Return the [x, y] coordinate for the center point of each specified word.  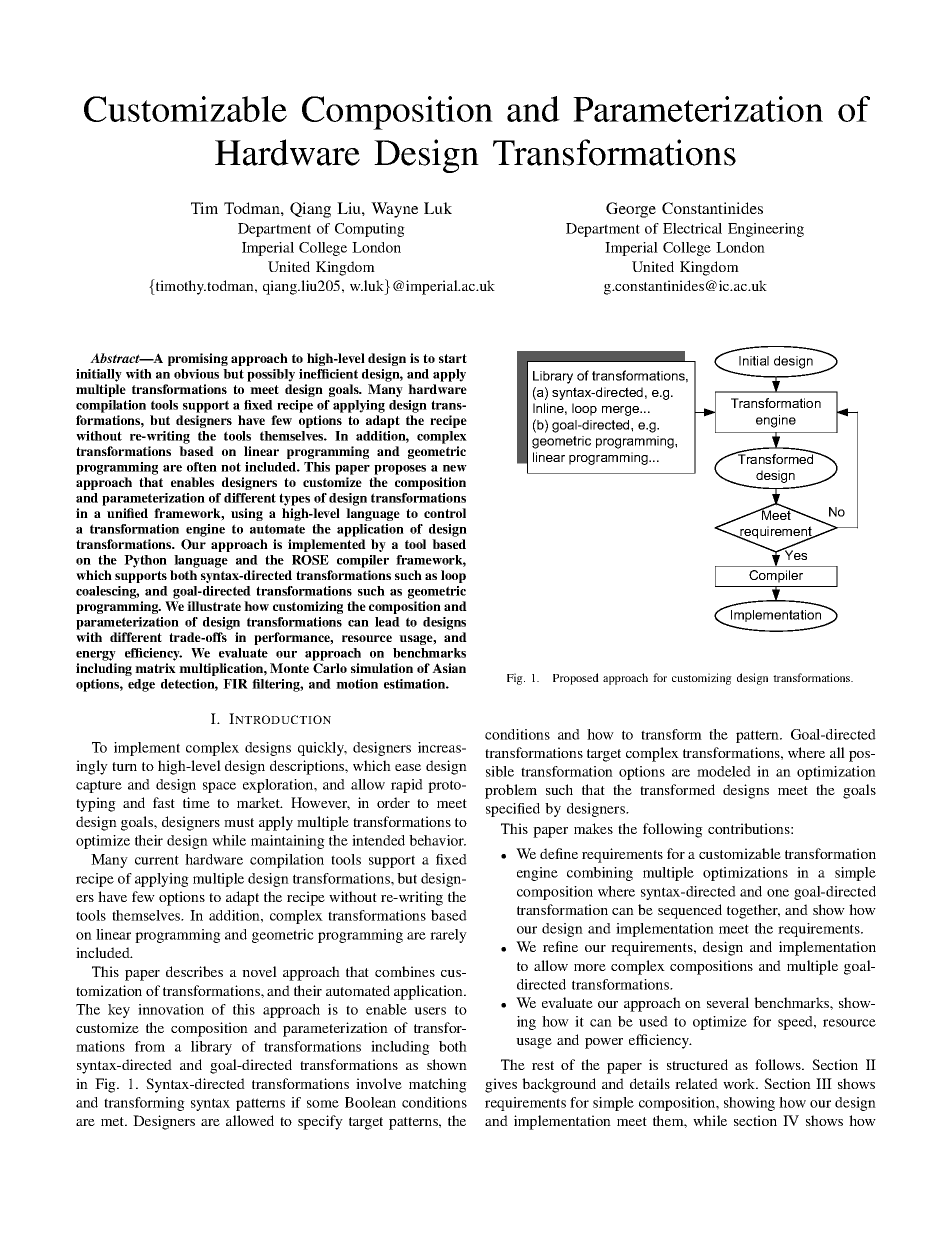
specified [513, 810]
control [445, 513]
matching [438, 1085]
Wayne [394, 210]
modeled [724, 771]
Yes [794, 554]
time [196, 802]
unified [127, 513]
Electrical [692, 228]
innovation [171, 1009]
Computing [370, 230]
